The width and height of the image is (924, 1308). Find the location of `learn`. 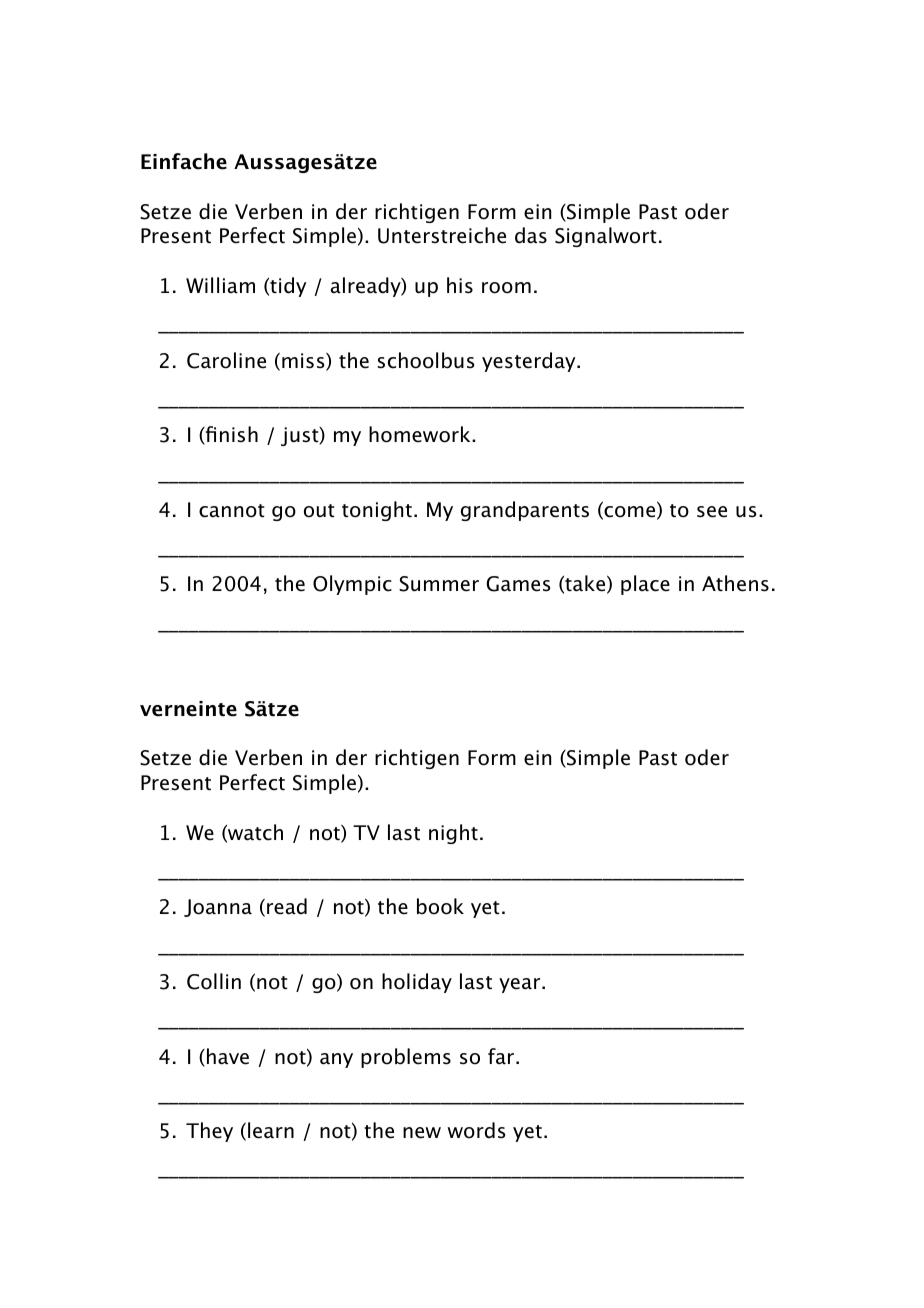

learn is located at coordinates (271, 1130).
